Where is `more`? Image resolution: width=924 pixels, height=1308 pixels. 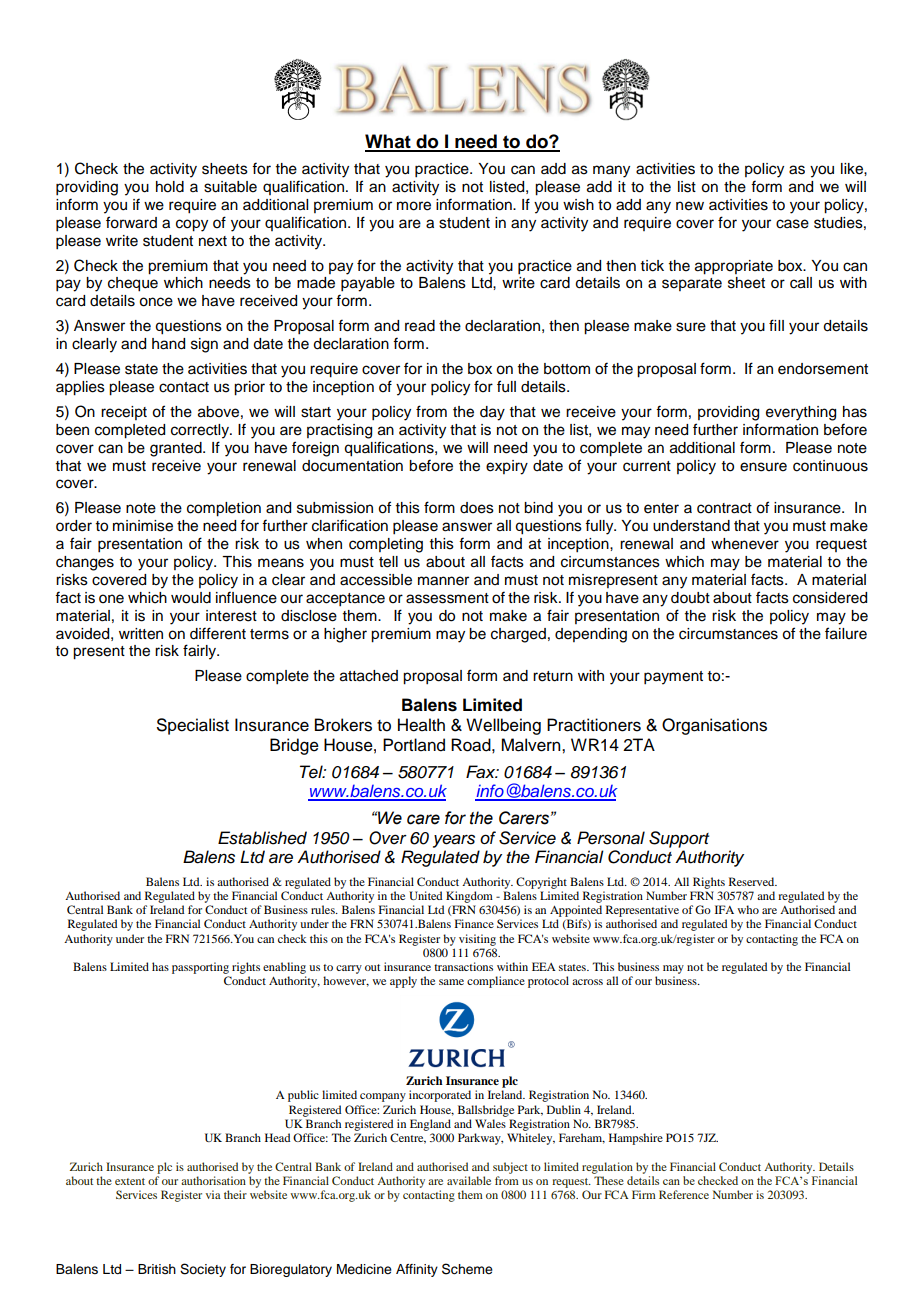 more is located at coordinates (414, 206).
